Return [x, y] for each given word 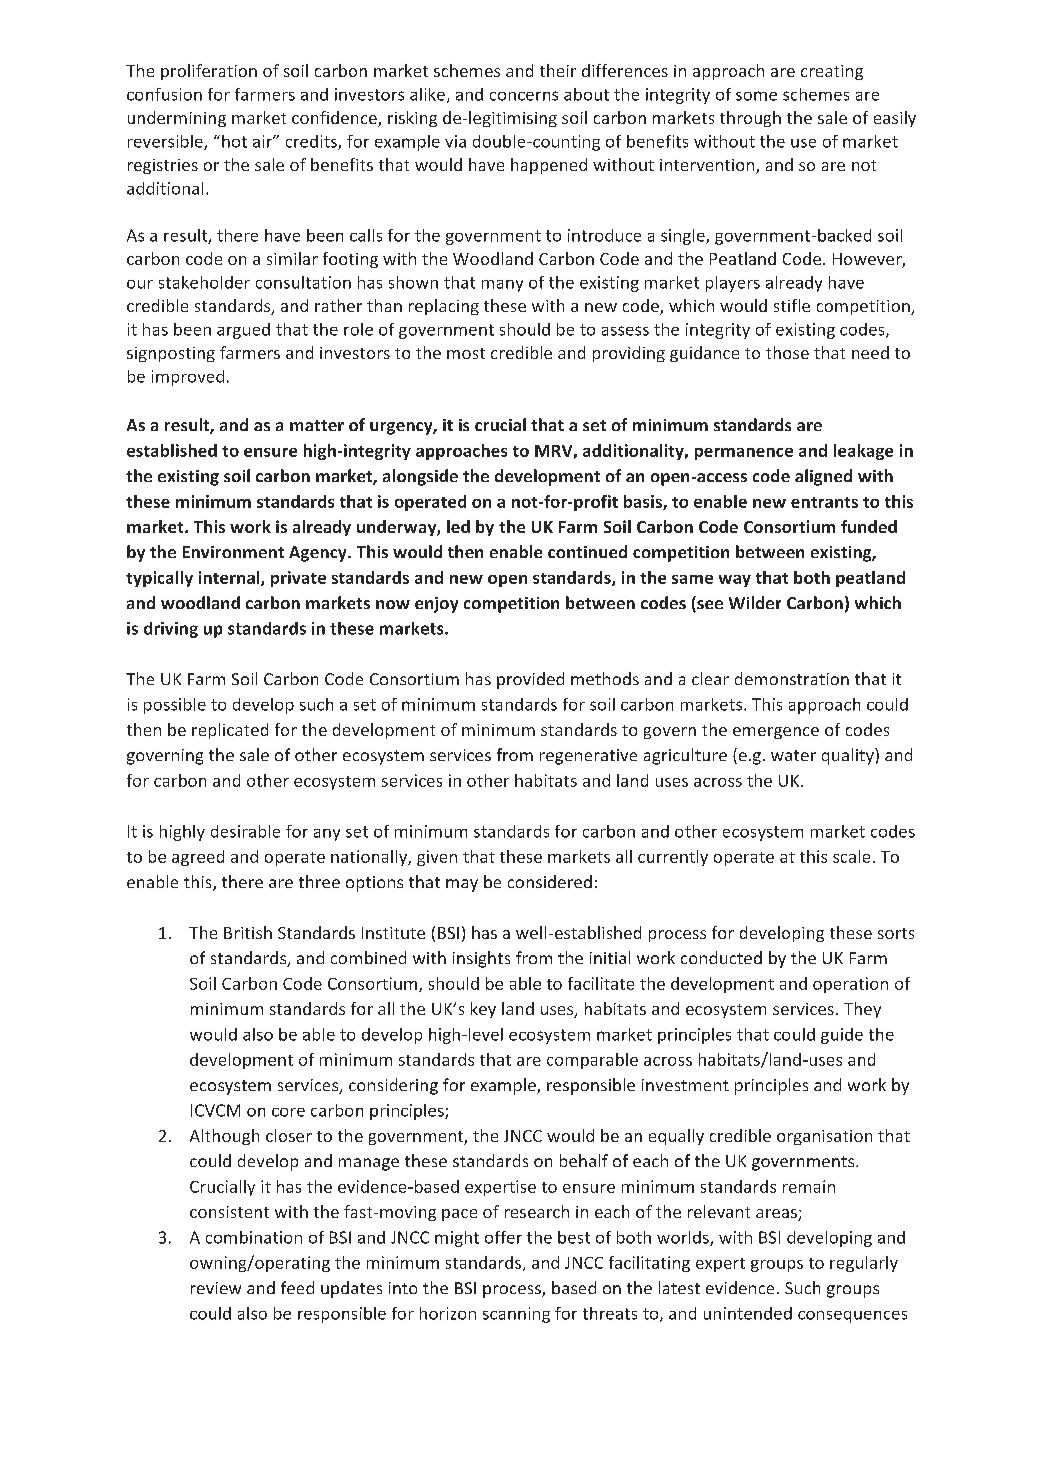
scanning [516, 1315]
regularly [864, 1264]
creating [832, 72]
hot [234, 141]
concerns [524, 96]
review [216, 1288]
